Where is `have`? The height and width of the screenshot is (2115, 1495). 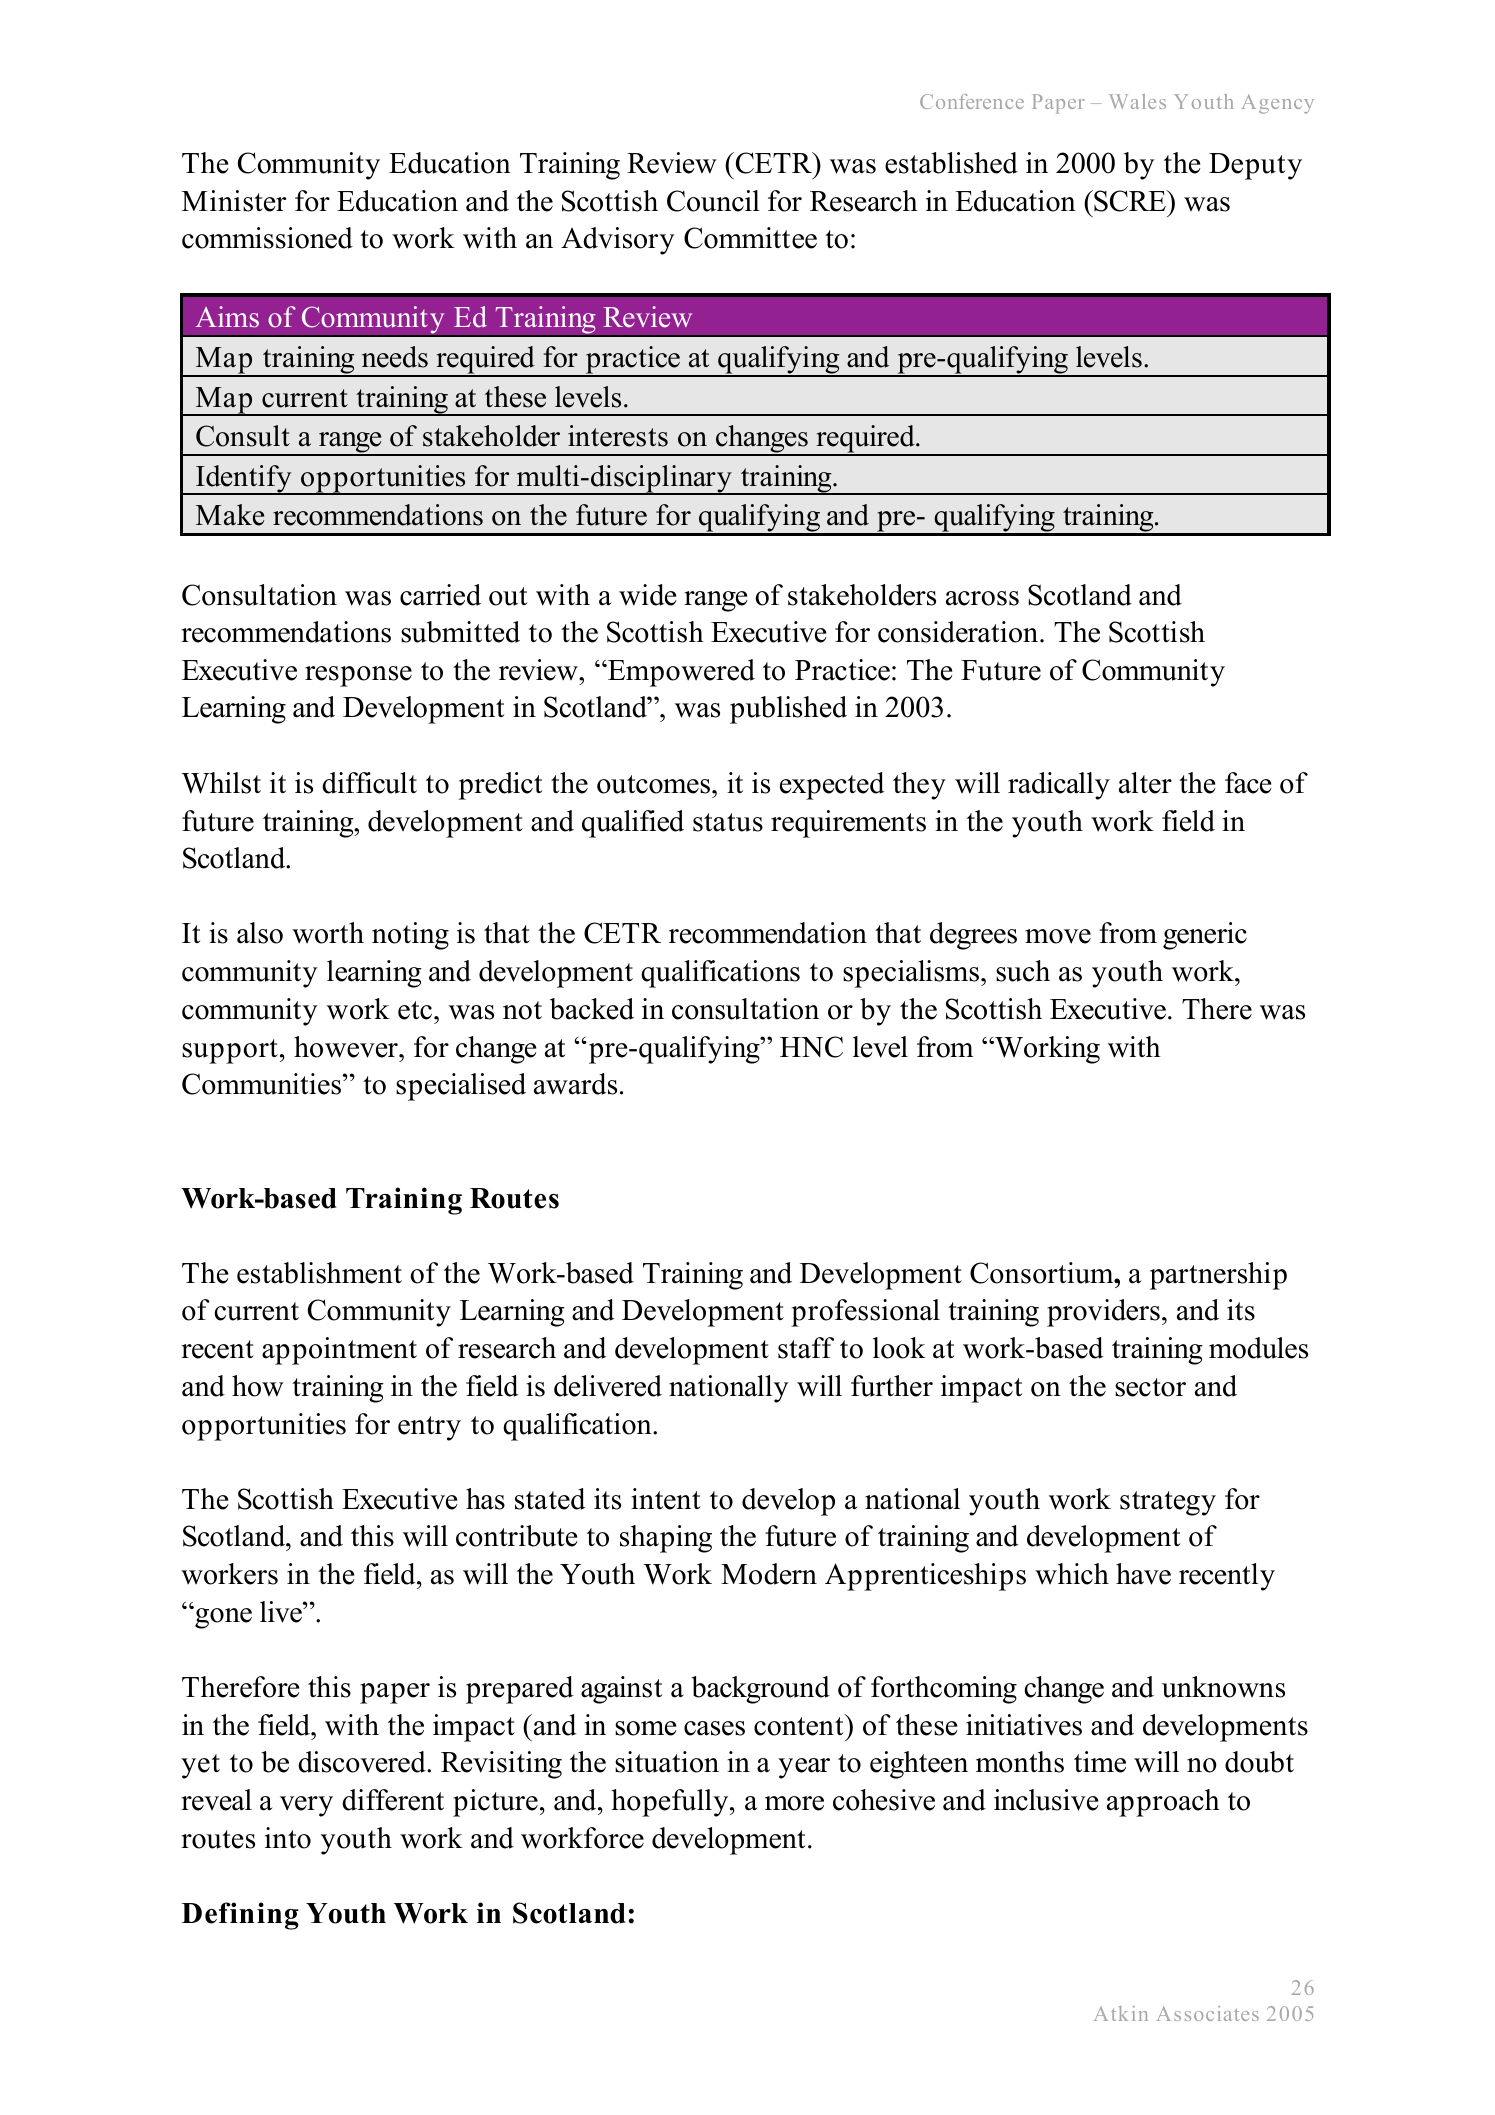 have is located at coordinates (1143, 1574).
